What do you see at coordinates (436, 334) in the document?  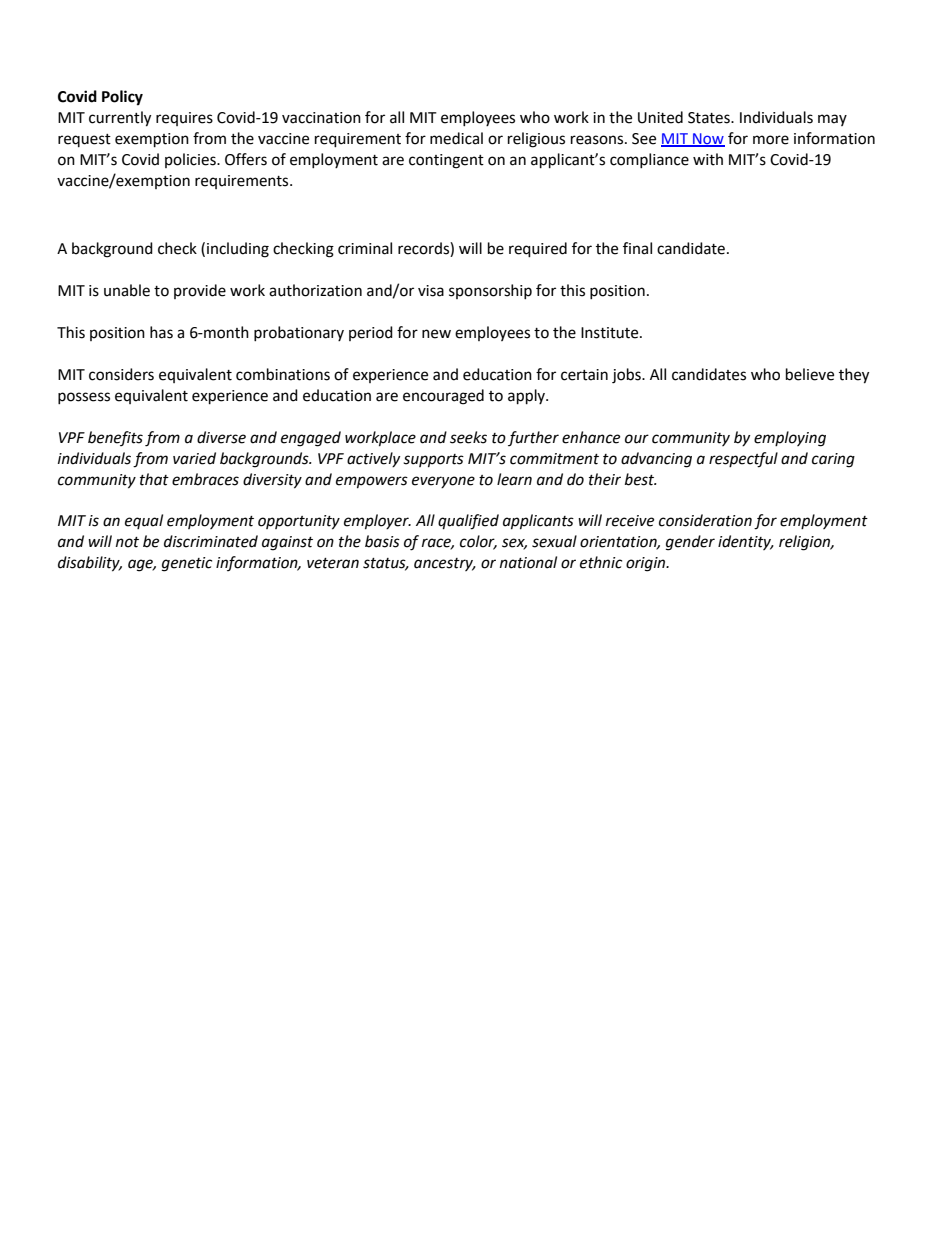 I see `new` at bounding box center [436, 334].
